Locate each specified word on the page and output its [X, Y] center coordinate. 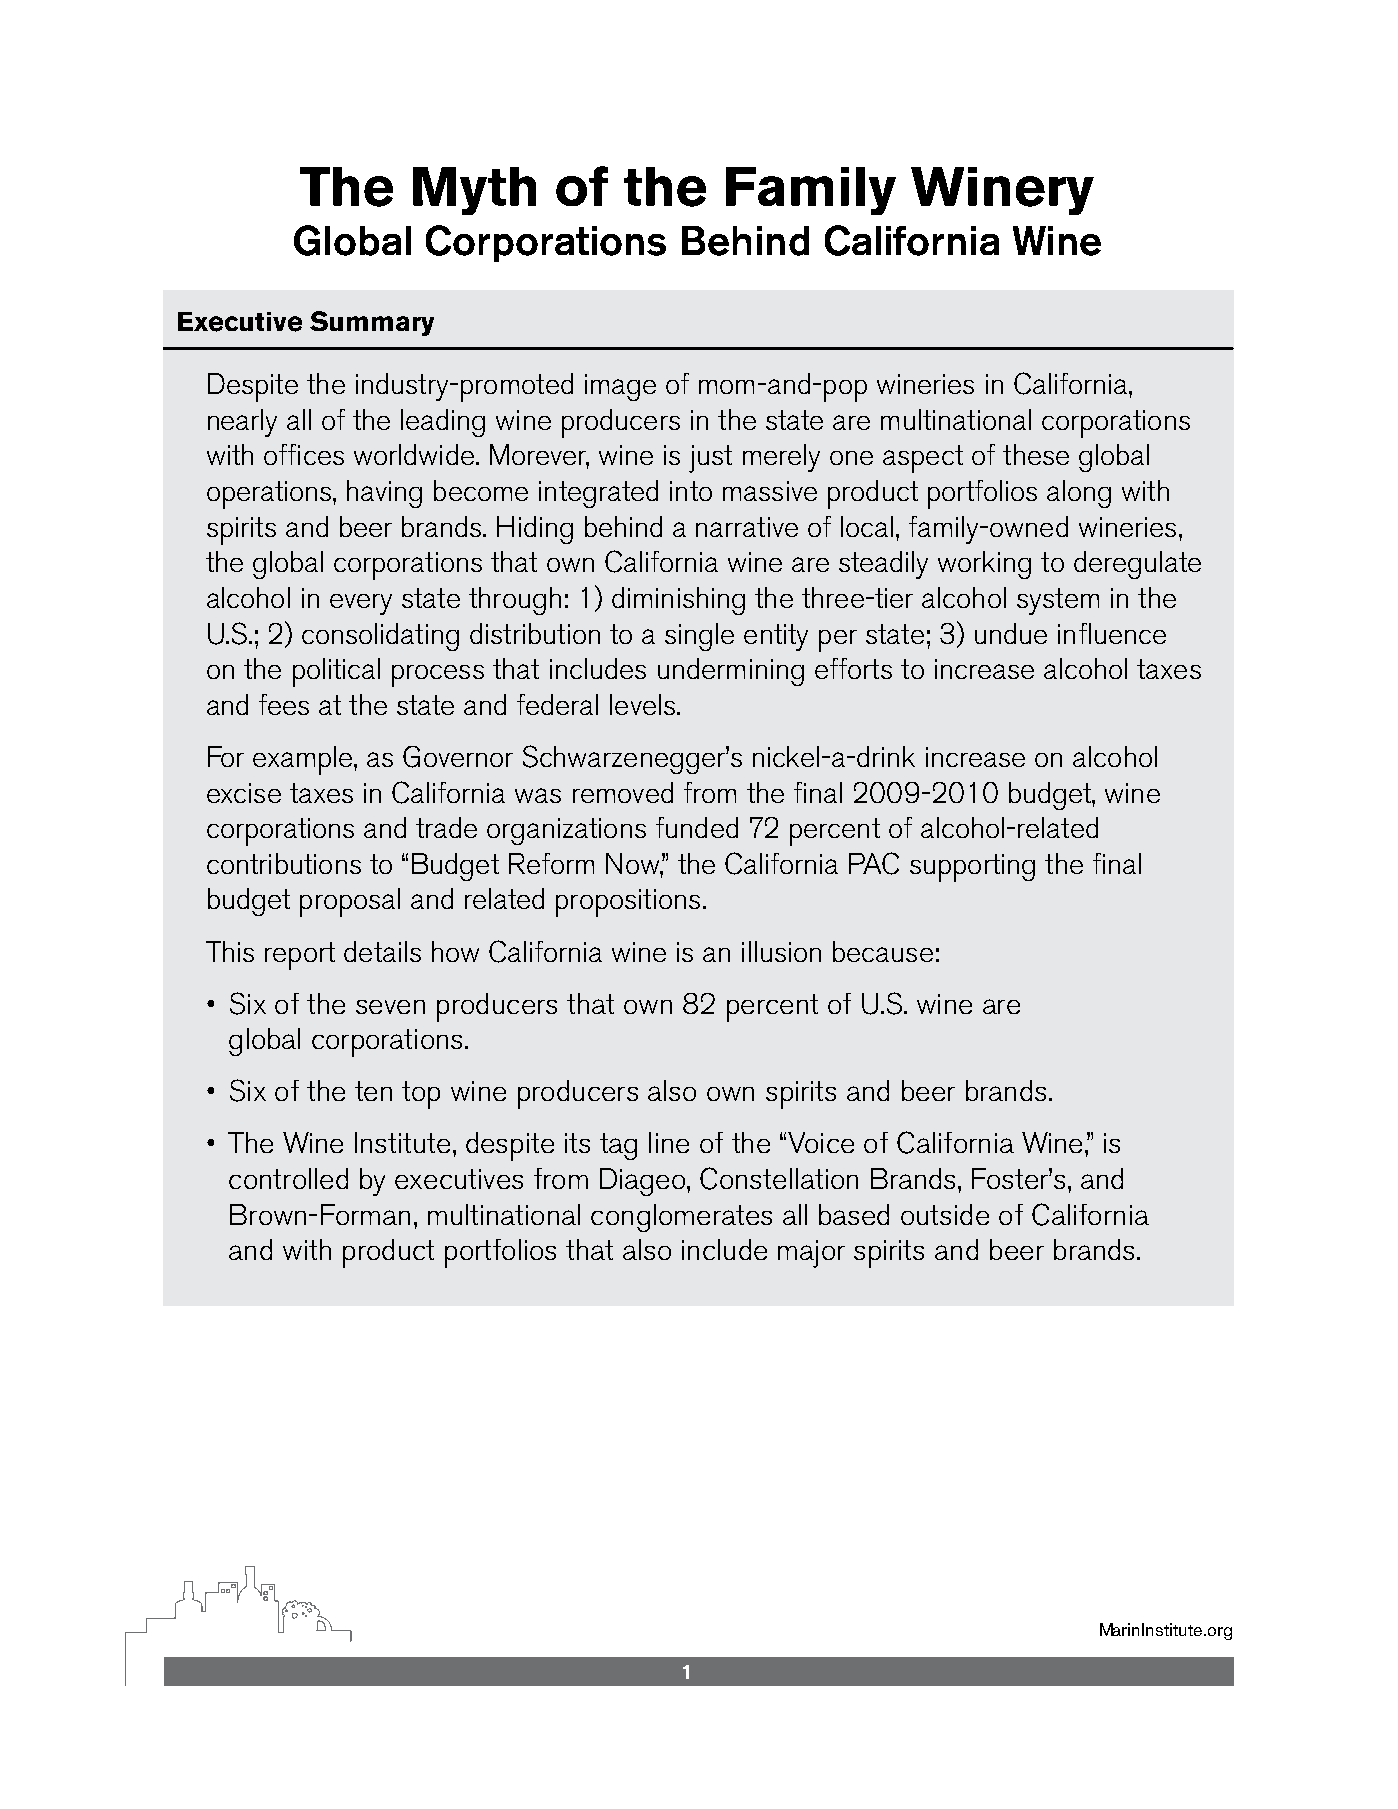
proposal [350, 902]
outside [945, 1214]
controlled [288, 1178]
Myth [474, 191]
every [361, 604]
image [620, 387]
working [984, 565]
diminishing [678, 601]
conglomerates [681, 1218]
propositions [628, 903]
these [1036, 454]
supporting [972, 868]
